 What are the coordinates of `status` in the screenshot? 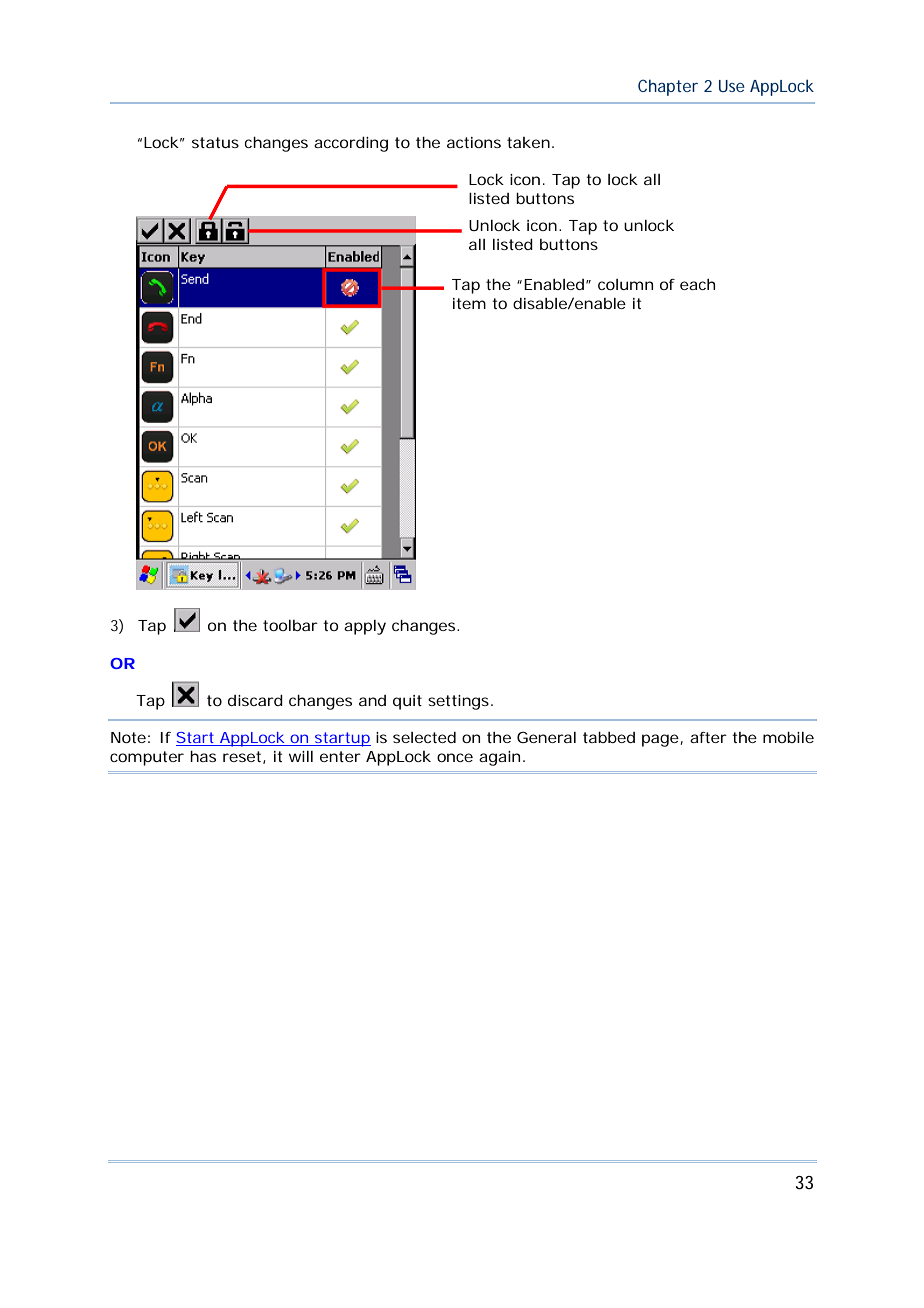 It's located at (215, 142).
